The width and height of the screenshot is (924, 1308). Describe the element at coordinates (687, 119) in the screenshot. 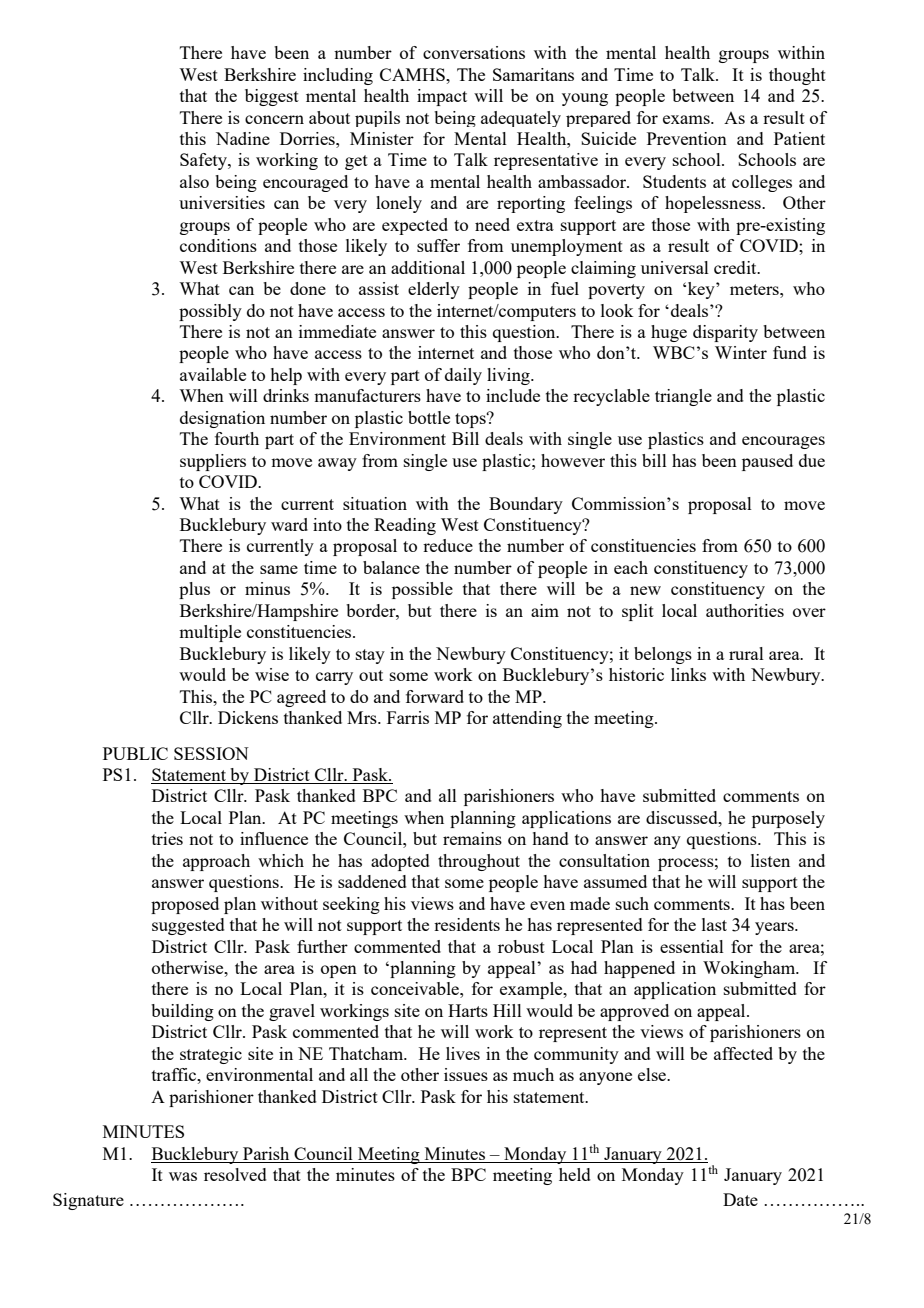

I see `exams` at that location.
